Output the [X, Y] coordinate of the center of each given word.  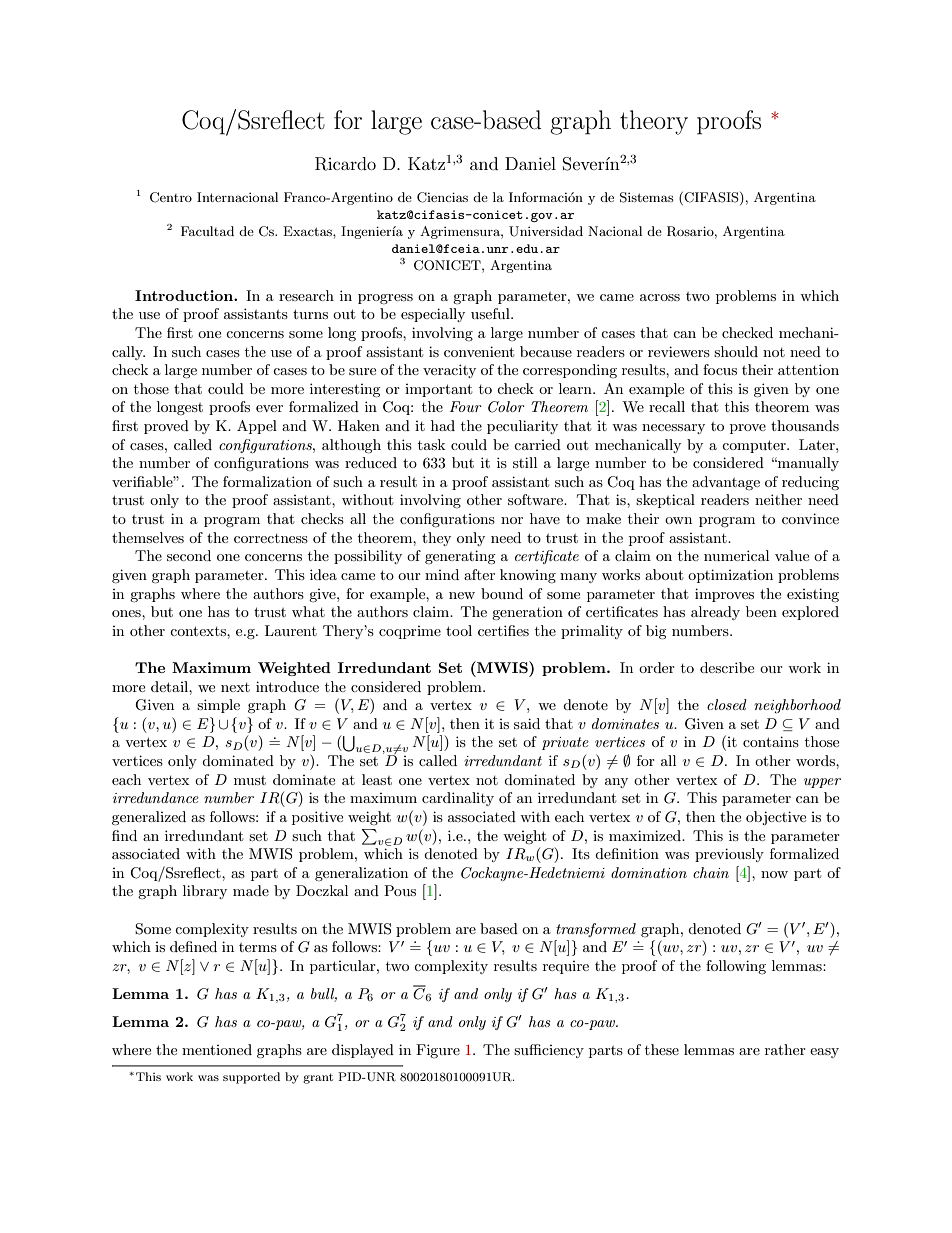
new [462, 595]
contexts [199, 631]
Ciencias [442, 197]
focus [720, 369]
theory [654, 122]
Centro [171, 197]
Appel [257, 427]
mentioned [217, 1049]
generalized [149, 818]
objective [776, 818]
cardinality [458, 799]
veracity [449, 371]
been [761, 611]
